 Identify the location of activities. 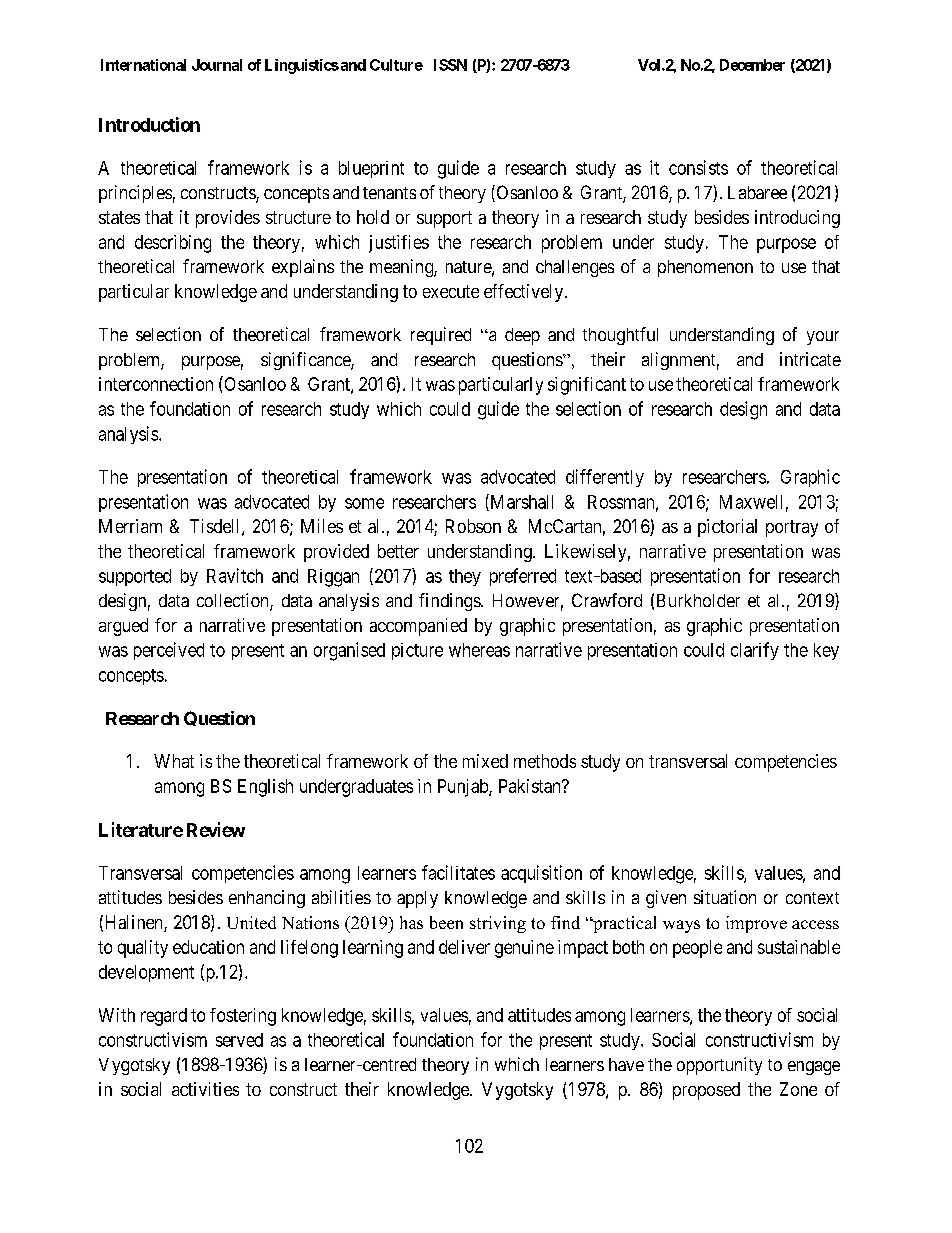
(205, 1089).
